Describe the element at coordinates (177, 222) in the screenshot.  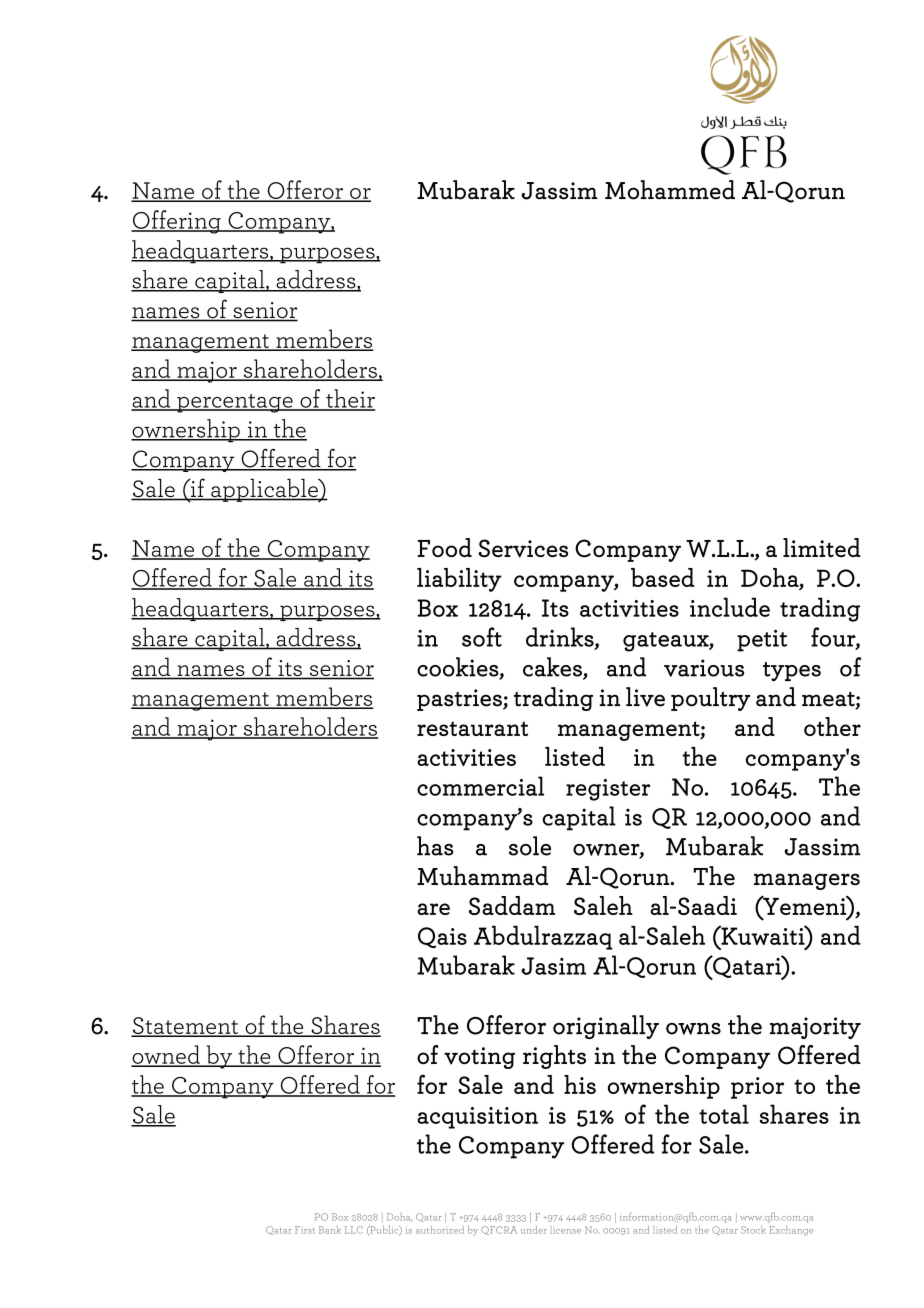
I see `Offering` at that location.
